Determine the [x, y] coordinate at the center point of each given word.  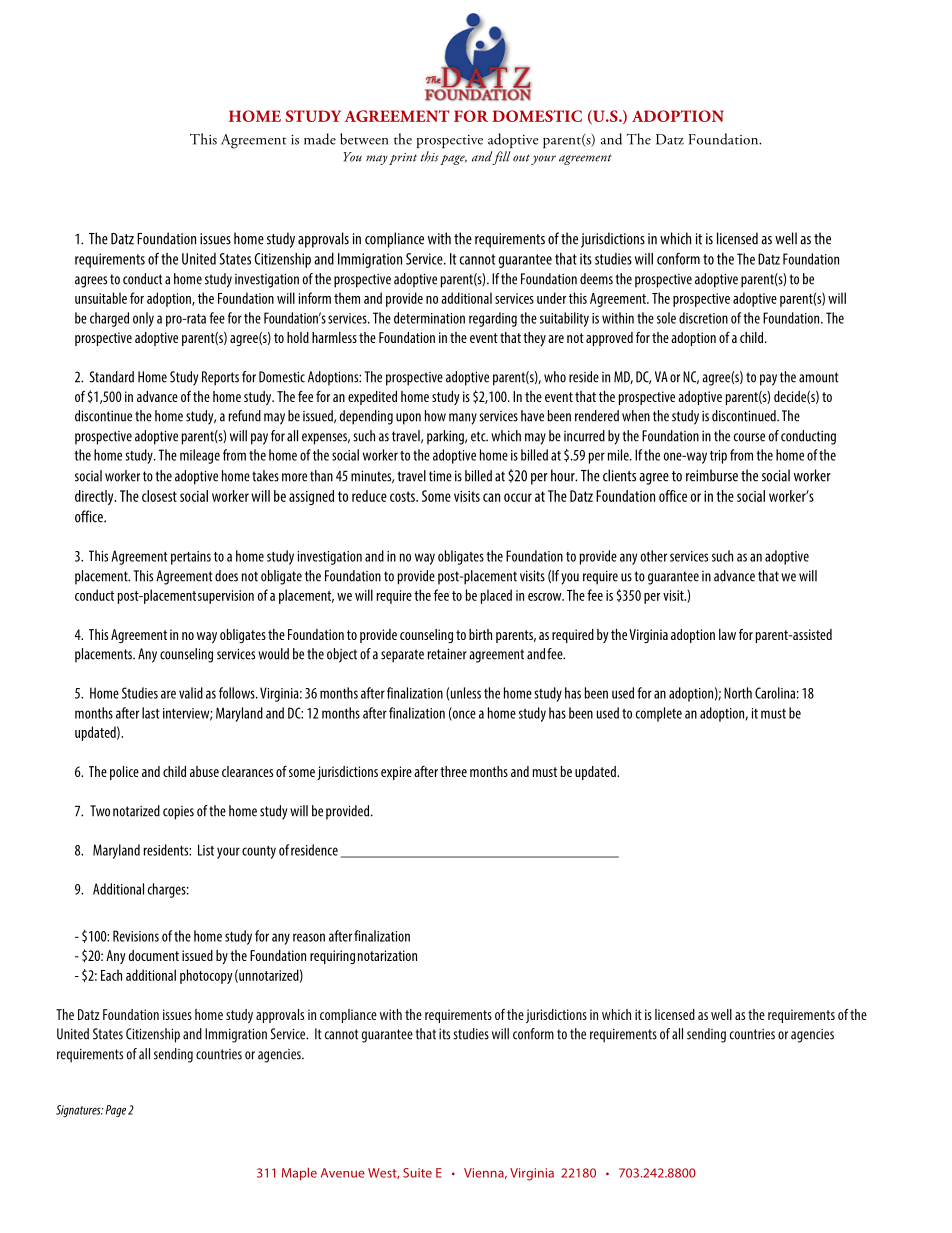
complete [659, 714]
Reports [220, 378]
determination [429, 318]
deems [596, 279]
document [154, 955]
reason [309, 937]
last [151, 713]
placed [496, 596]
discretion [703, 318]
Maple [299, 1173]
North [738, 693]
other [654, 556]
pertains [191, 558]
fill [501, 158]
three [453, 771]
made [320, 139]
